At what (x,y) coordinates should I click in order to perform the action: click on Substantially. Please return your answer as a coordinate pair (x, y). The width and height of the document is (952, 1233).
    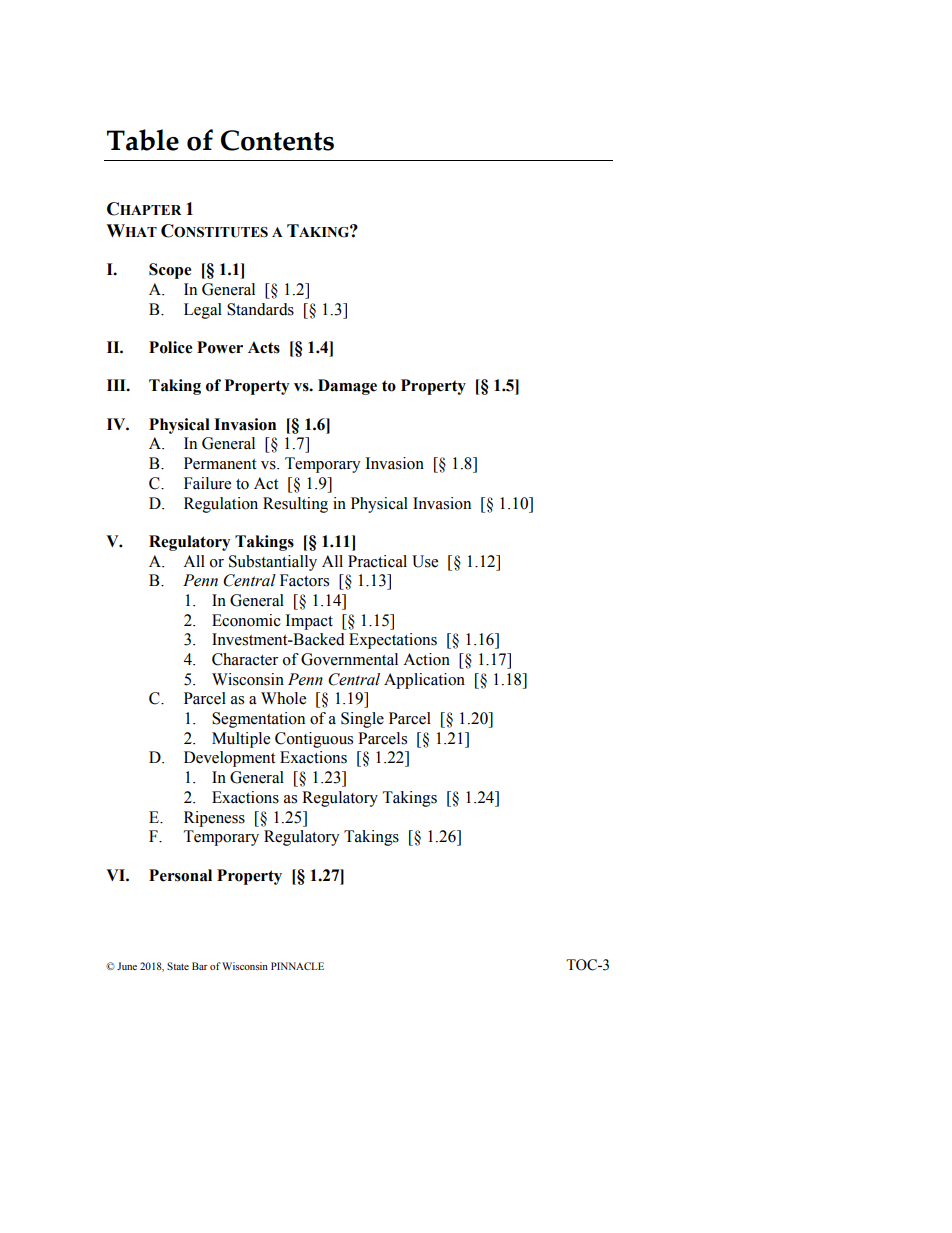
    Looking at the image, I should click on (273, 563).
